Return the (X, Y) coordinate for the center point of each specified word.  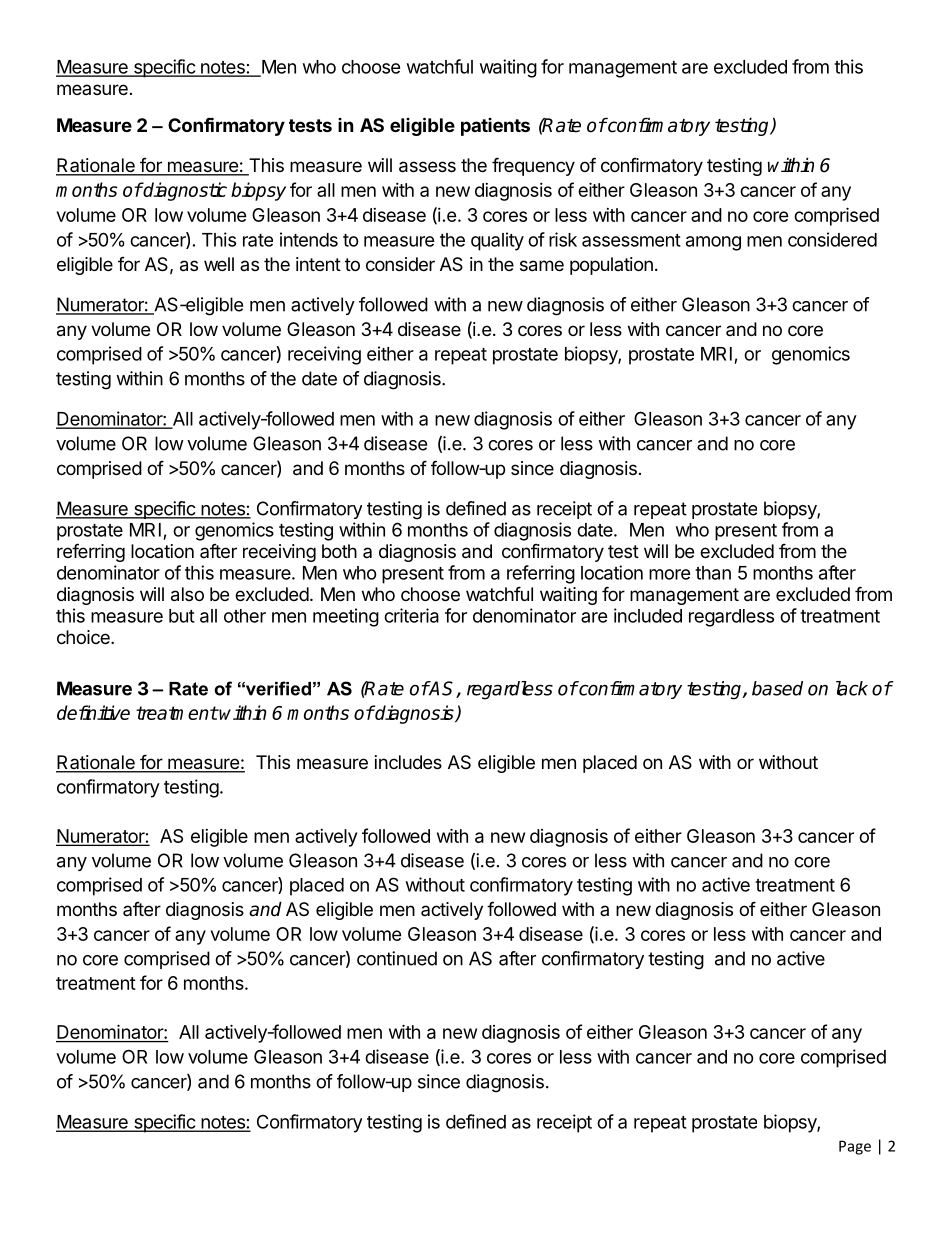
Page (855, 1147)
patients (495, 127)
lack (852, 688)
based (777, 688)
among (713, 243)
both (339, 551)
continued (397, 958)
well (219, 264)
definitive (93, 712)
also (187, 594)
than (713, 573)
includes (408, 762)
